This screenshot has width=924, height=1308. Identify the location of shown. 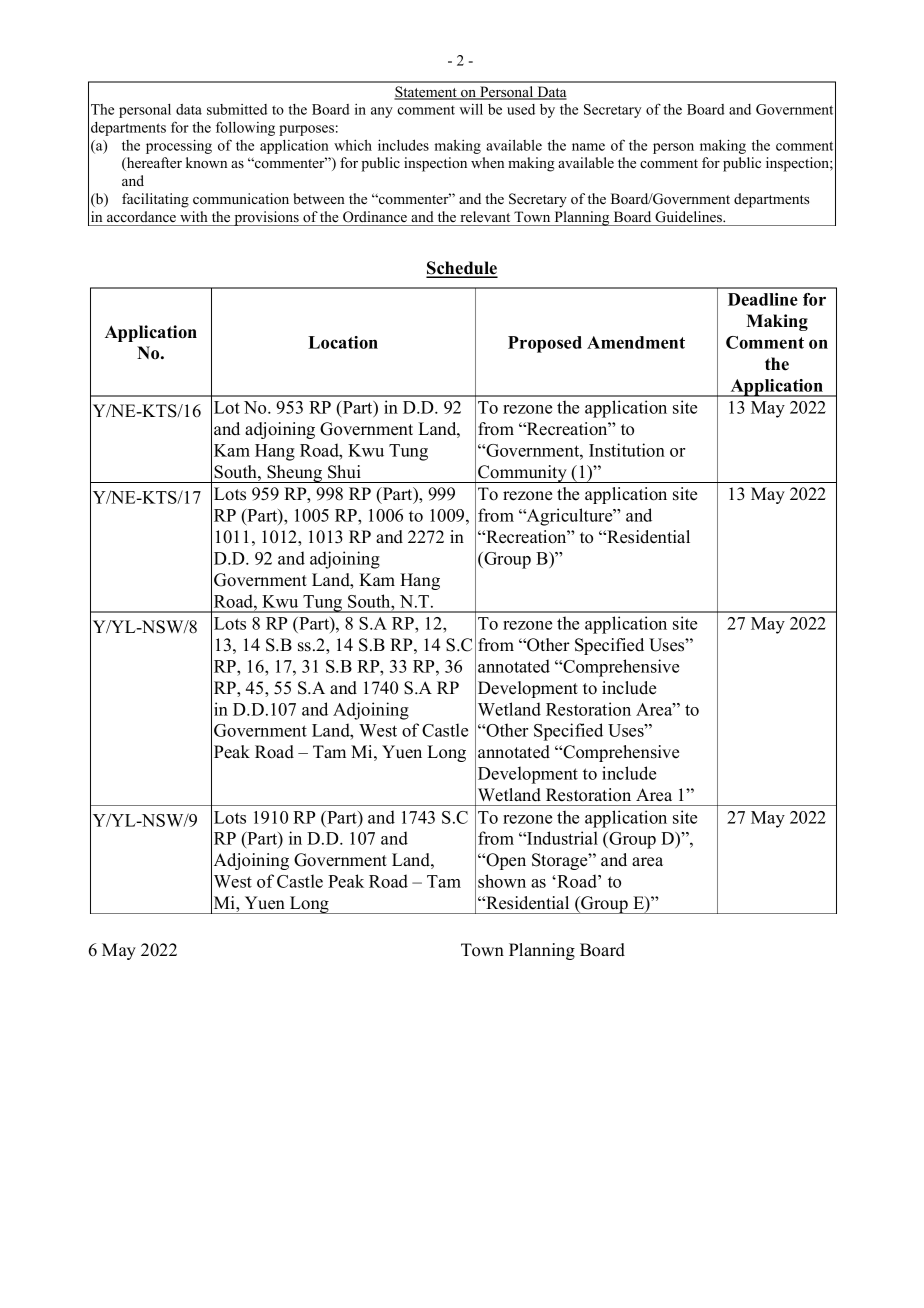
(502, 881).
